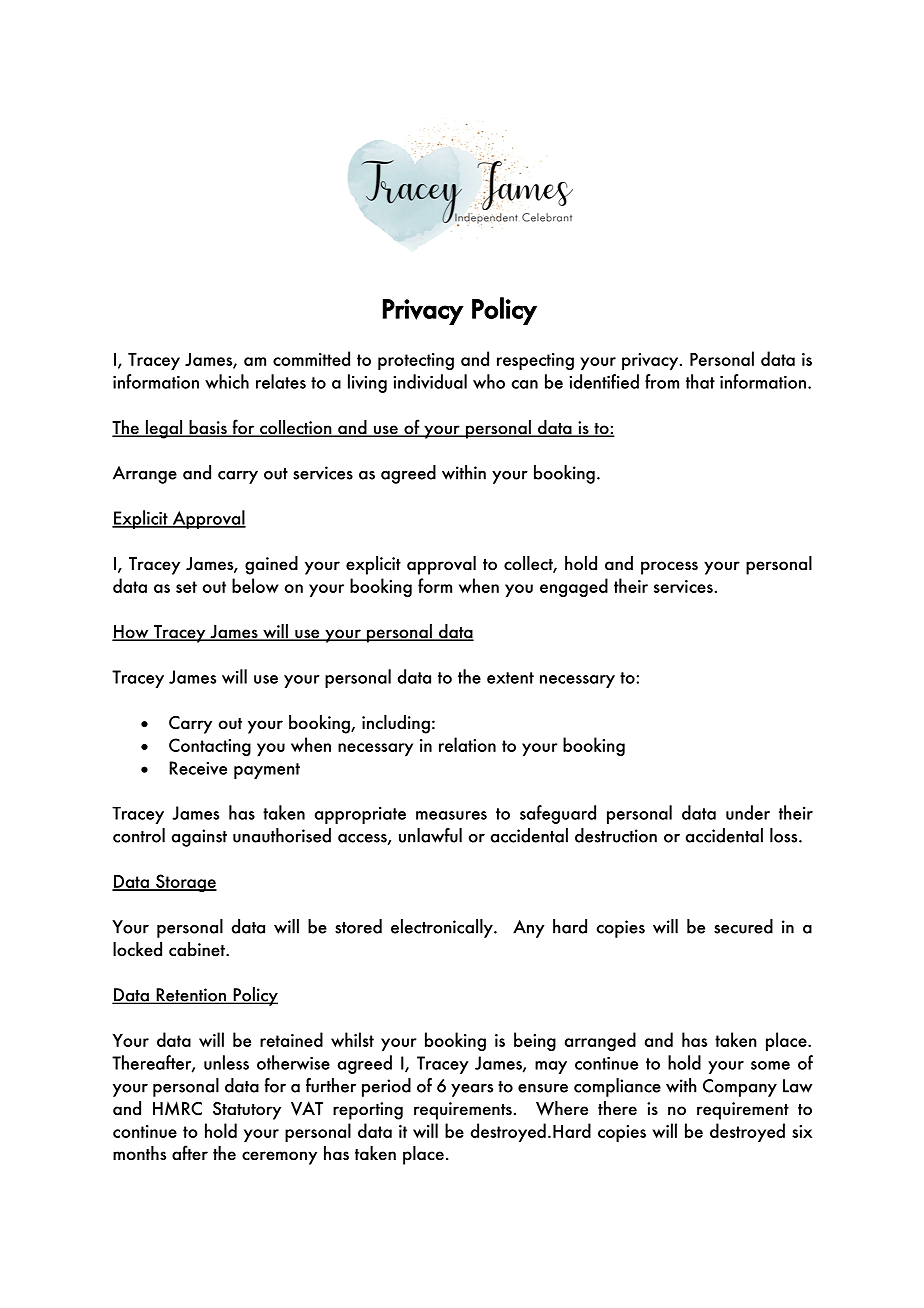 This screenshot has height=1308, width=924. What do you see at coordinates (247, 1111) in the screenshot?
I see `Statutory` at bounding box center [247, 1111].
